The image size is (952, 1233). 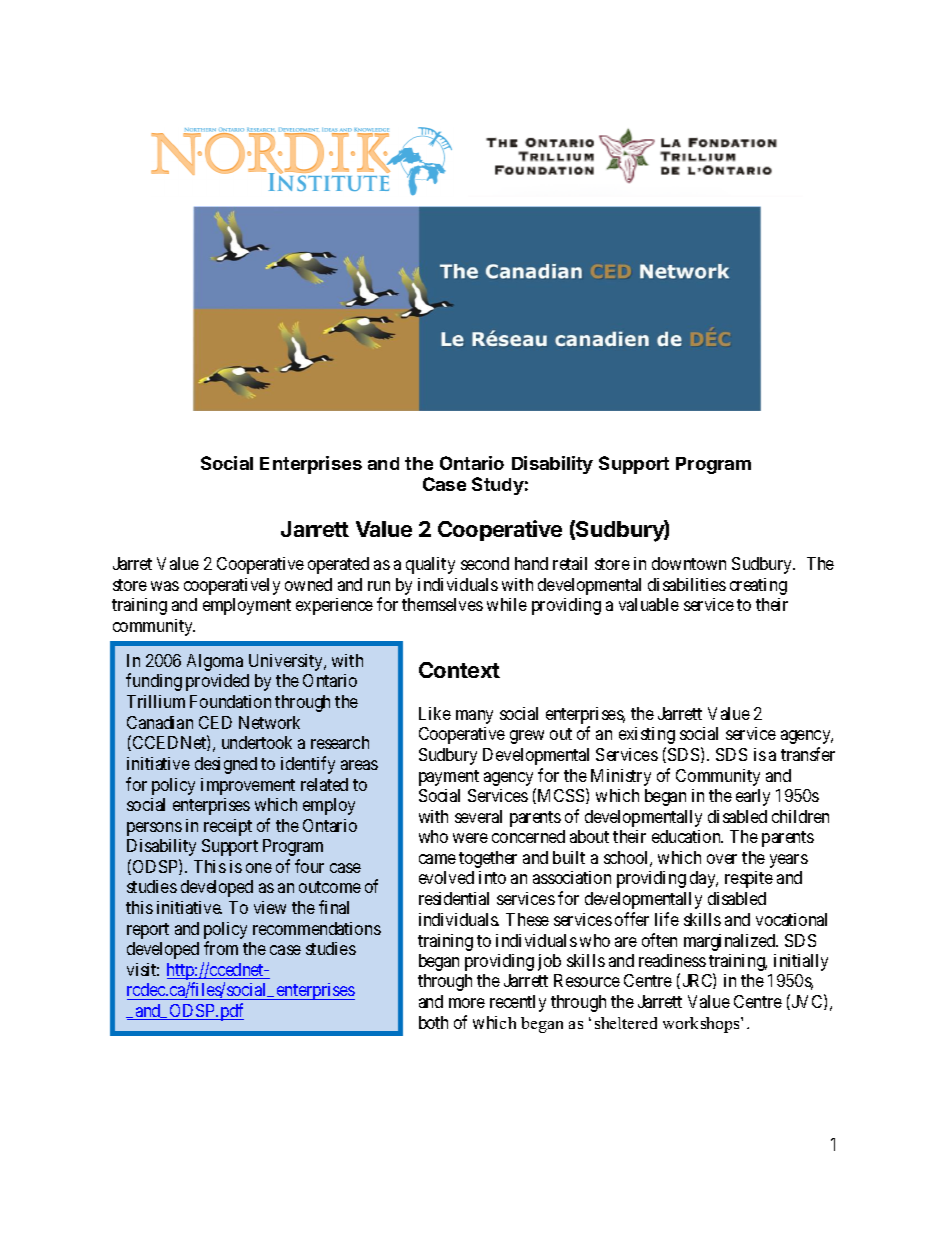 What do you see at coordinates (467, 1003) in the document?
I see `more` at bounding box center [467, 1003].
